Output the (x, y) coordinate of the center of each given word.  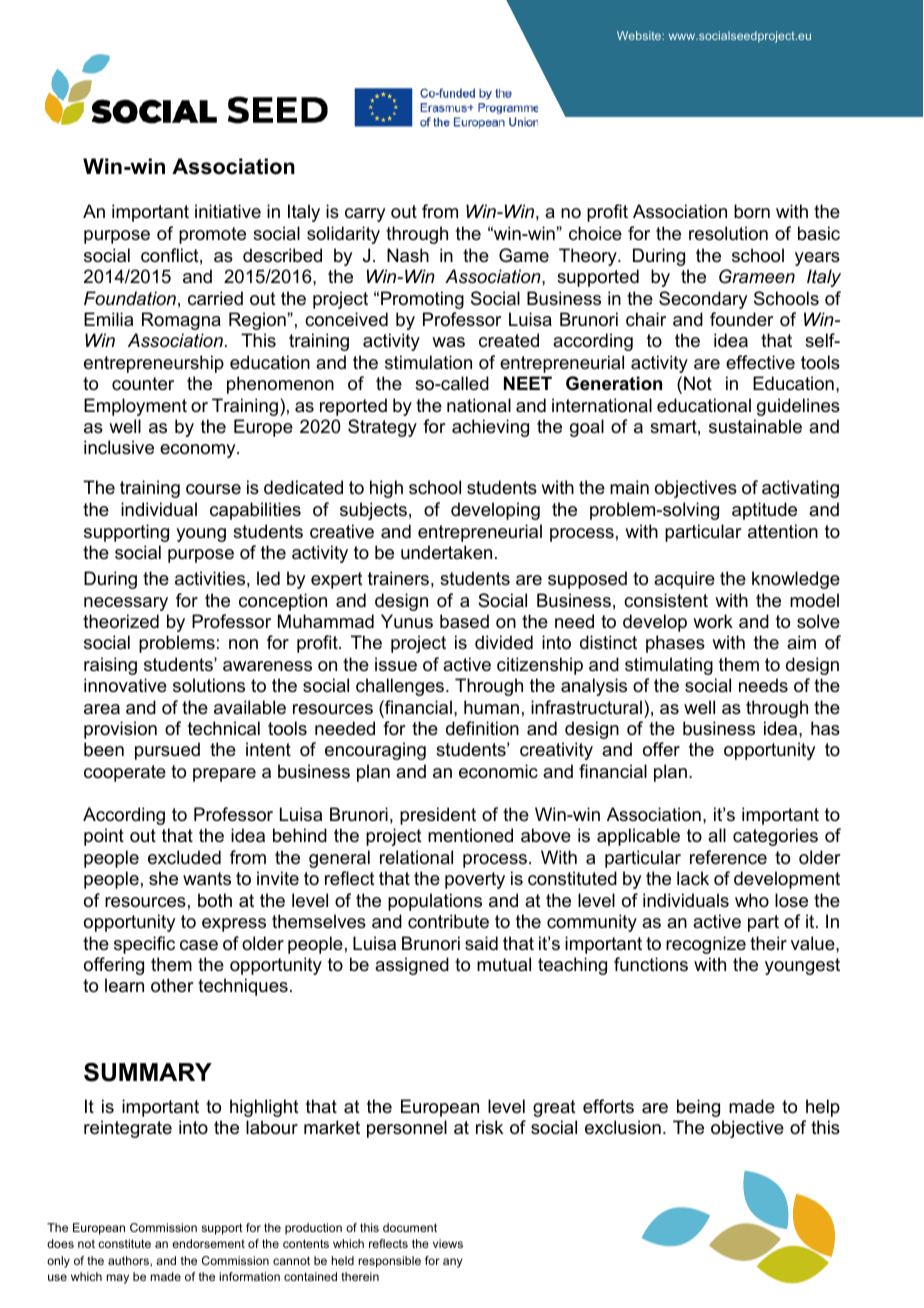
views (448, 1243)
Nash (408, 255)
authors (129, 1261)
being (698, 1108)
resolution (728, 233)
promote (212, 235)
